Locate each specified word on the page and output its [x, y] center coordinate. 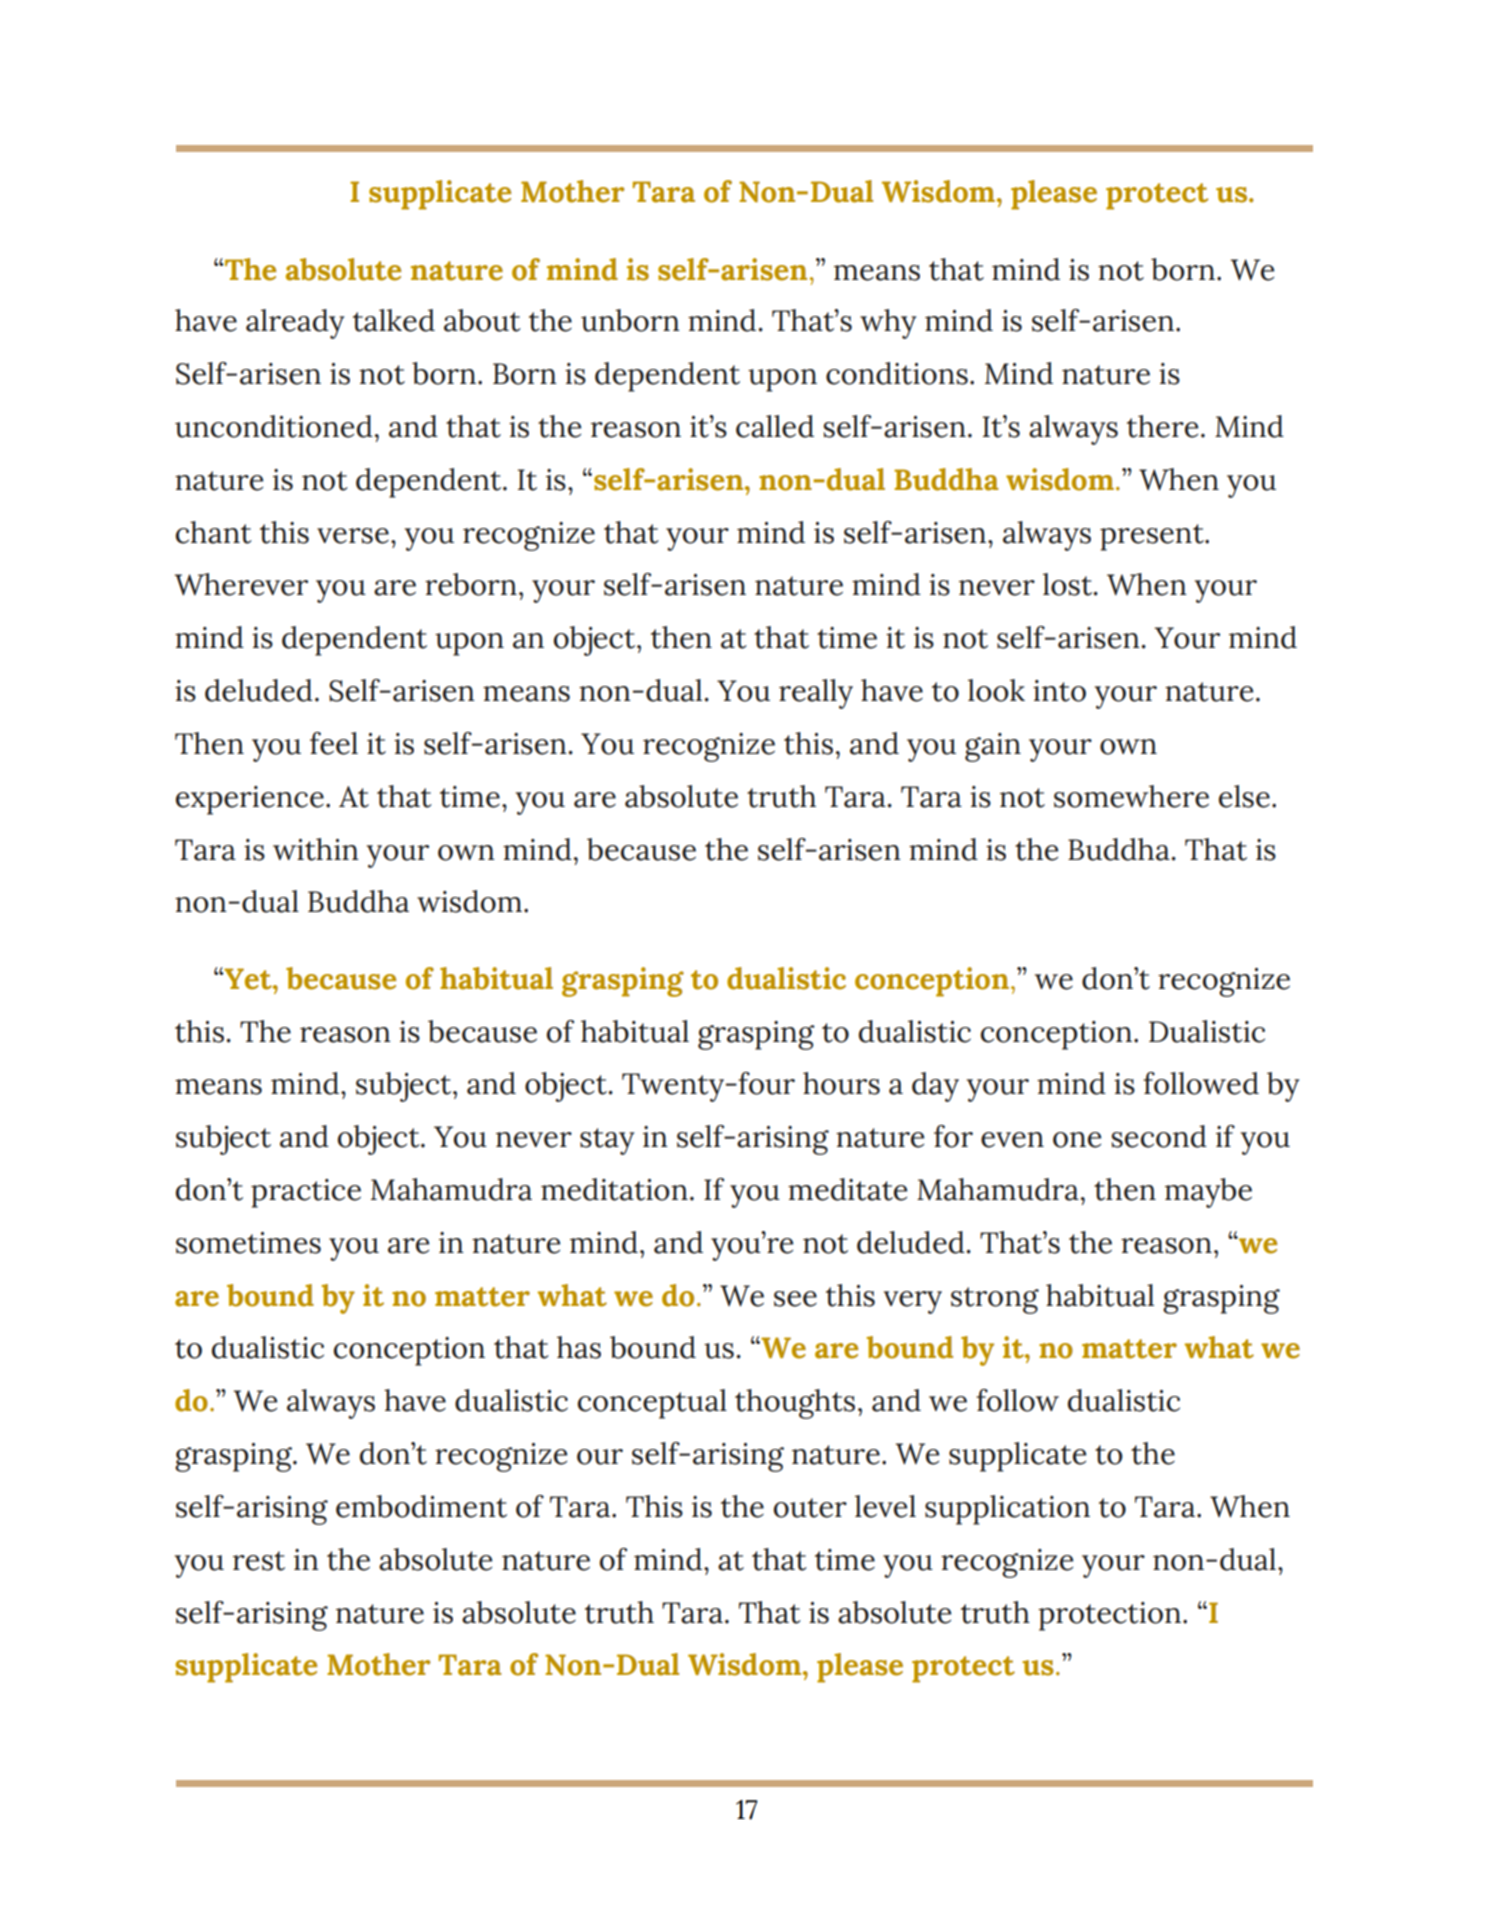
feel [334, 743]
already [295, 324]
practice [306, 1193]
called [775, 426]
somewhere [1131, 796]
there [1162, 426]
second [1159, 1136]
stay [607, 1141]
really [816, 694]
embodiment [421, 1506]
